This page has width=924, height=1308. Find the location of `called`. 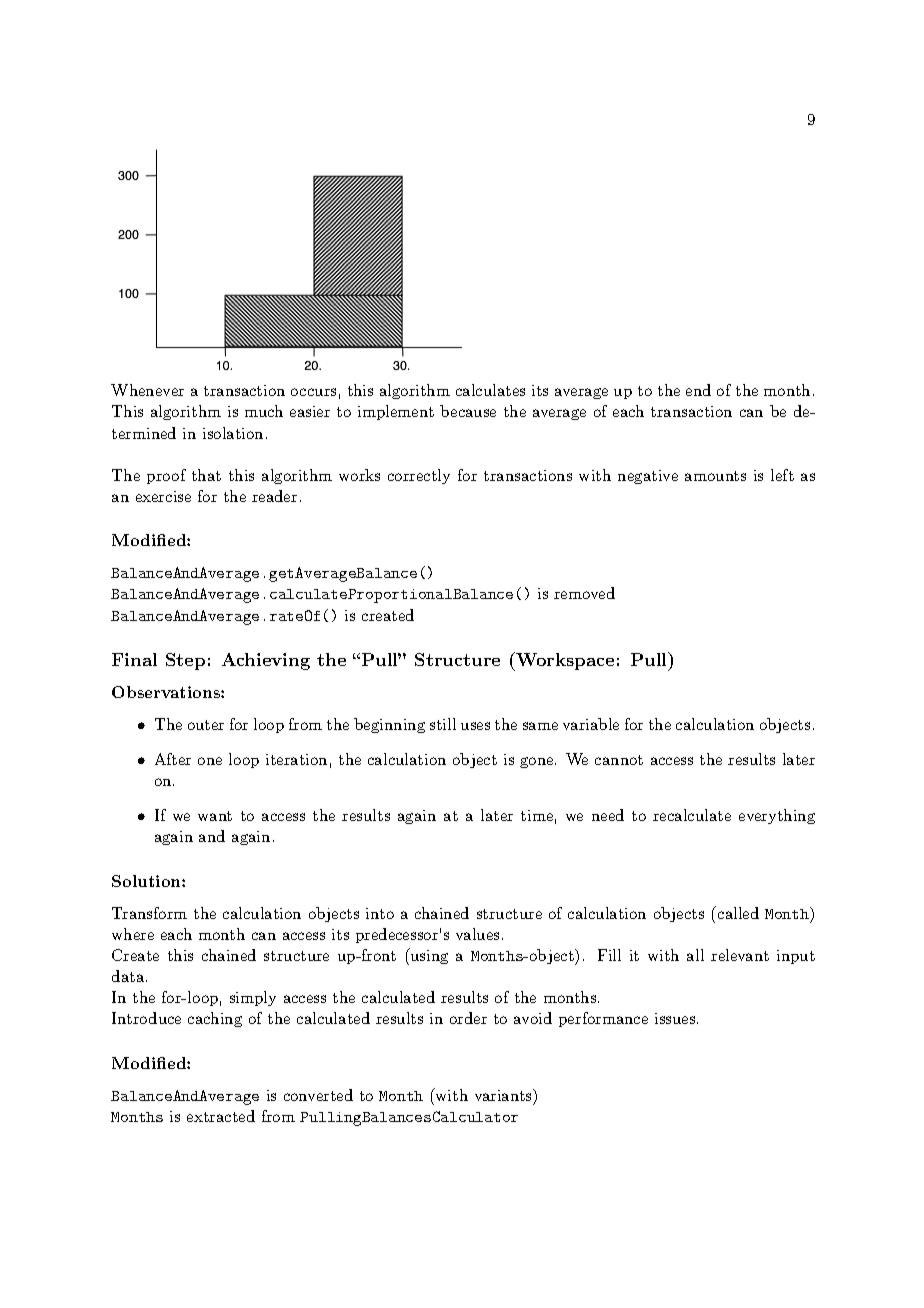

called is located at coordinates (737, 912).
